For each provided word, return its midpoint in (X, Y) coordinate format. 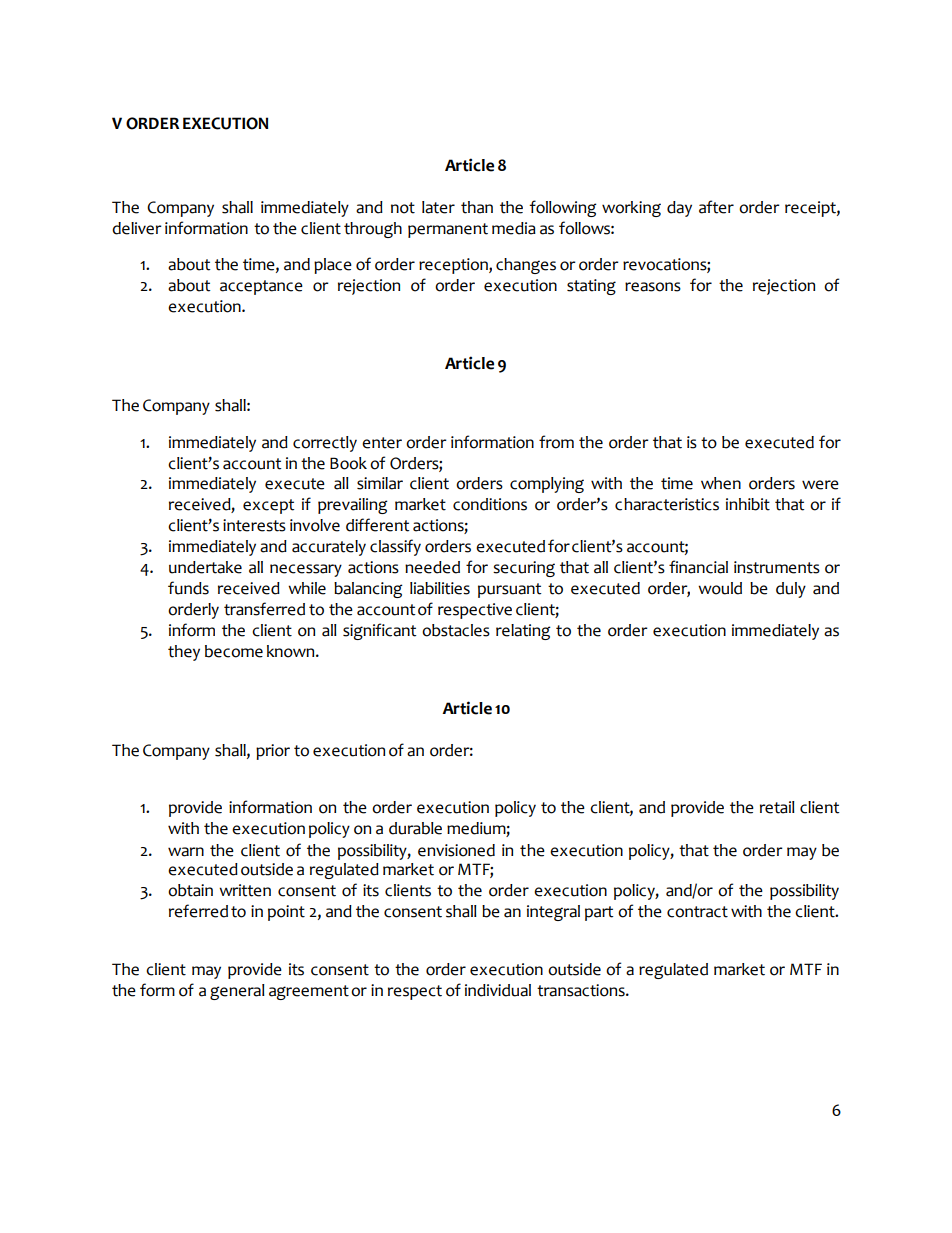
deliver (137, 228)
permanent (448, 230)
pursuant (510, 590)
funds (188, 588)
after (716, 207)
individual (498, 990)
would (720, 588)
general (237, 992)
